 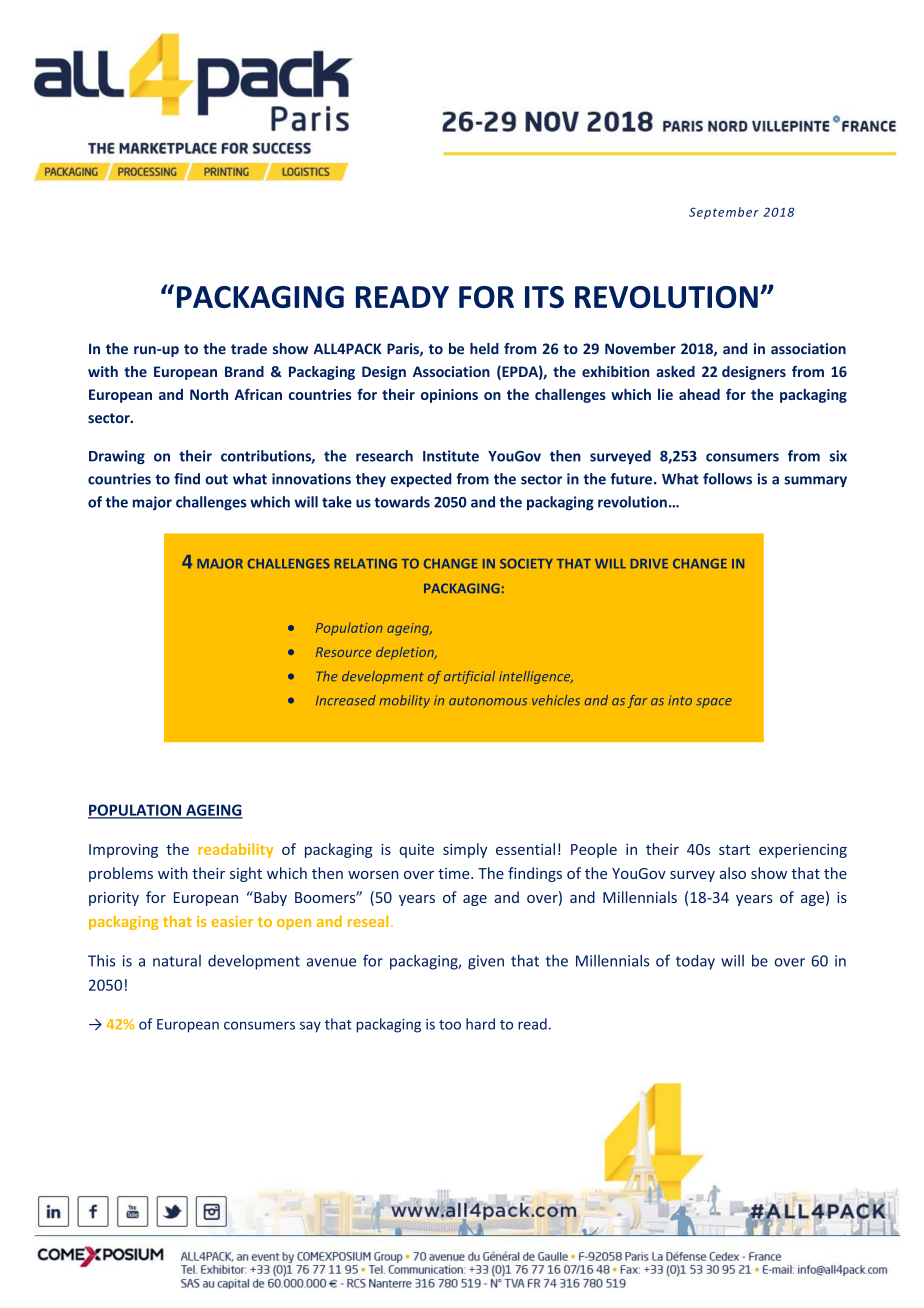 I want to click on expected, so click(x=421, y=480).
